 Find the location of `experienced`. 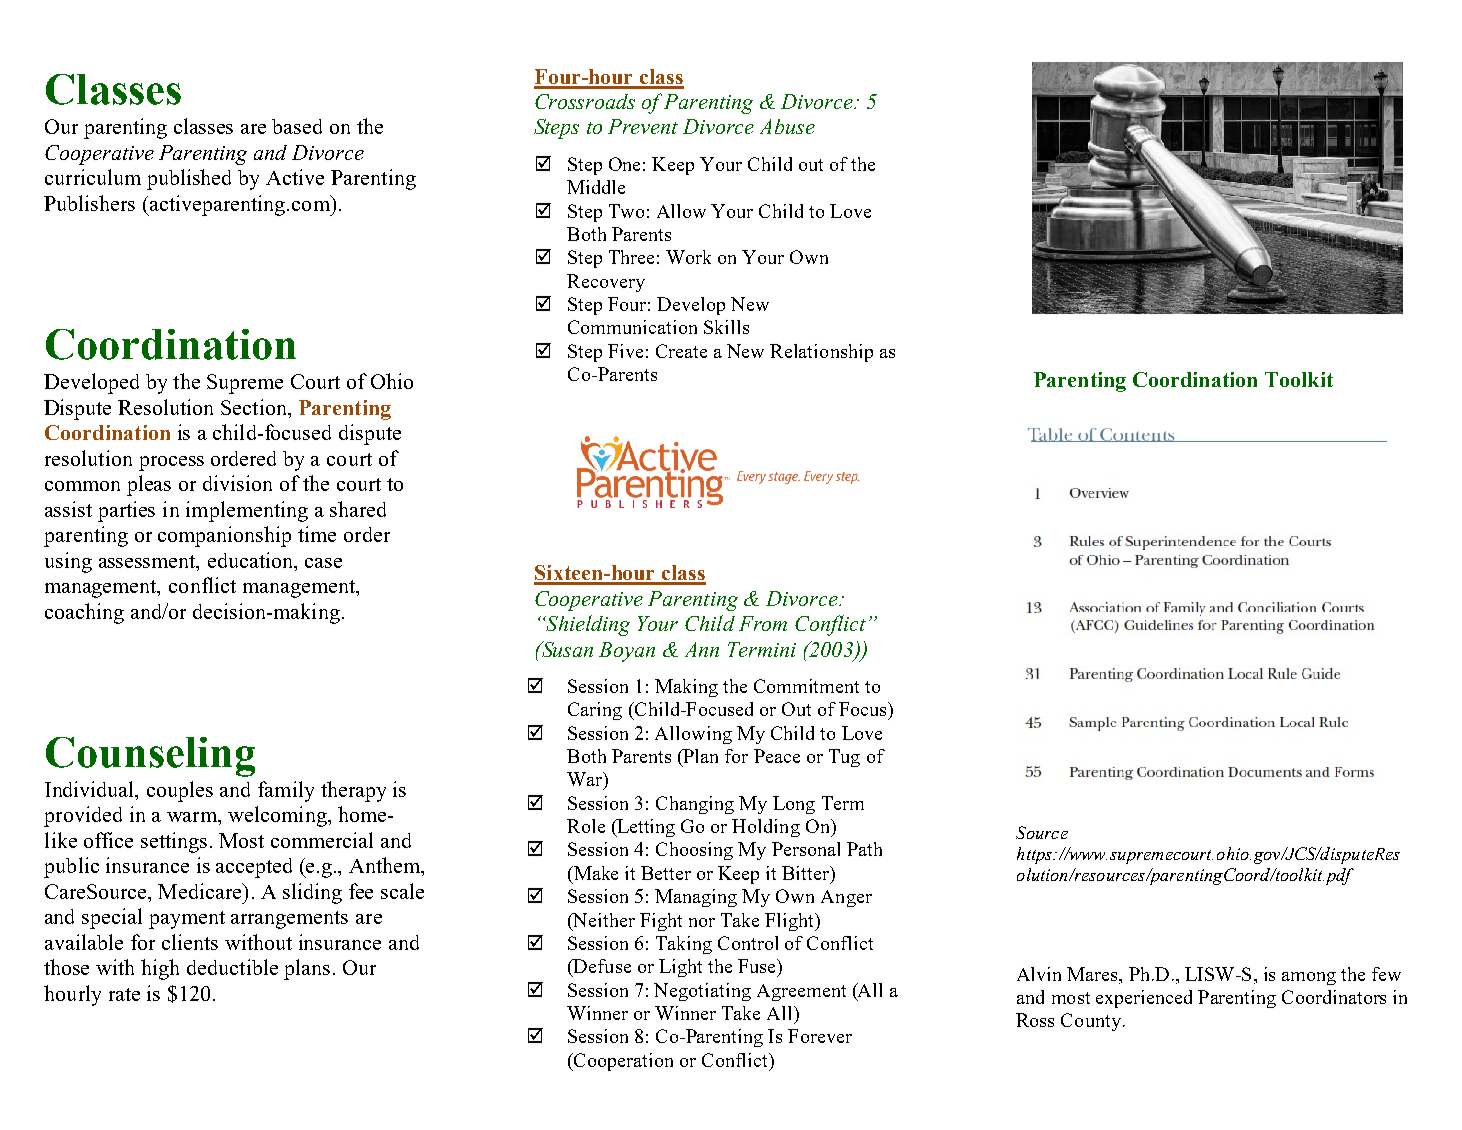

experienced is located at coordinates (1144, 999).
